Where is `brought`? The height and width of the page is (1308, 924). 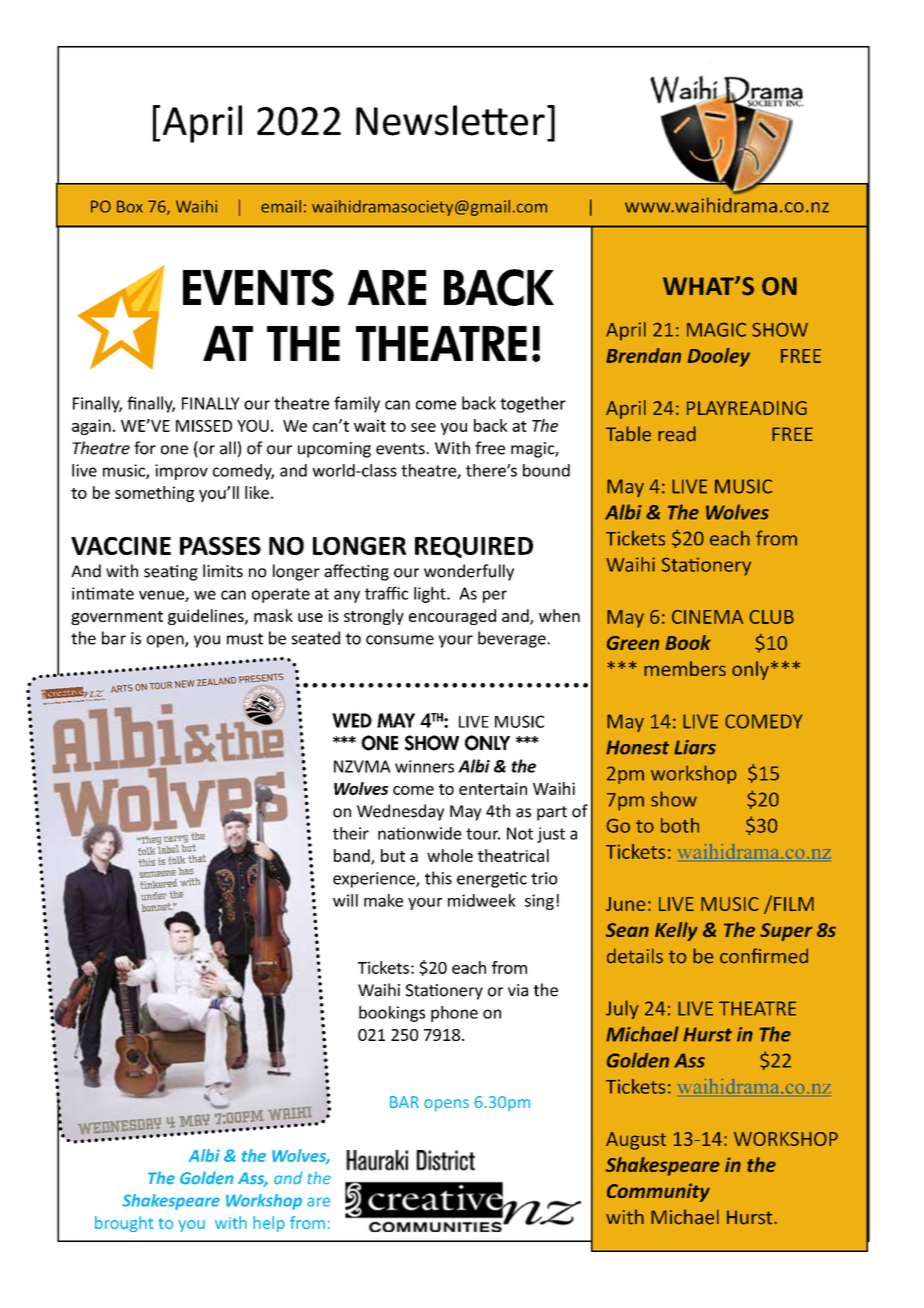
brought is located at coordinates (124, 1224).
